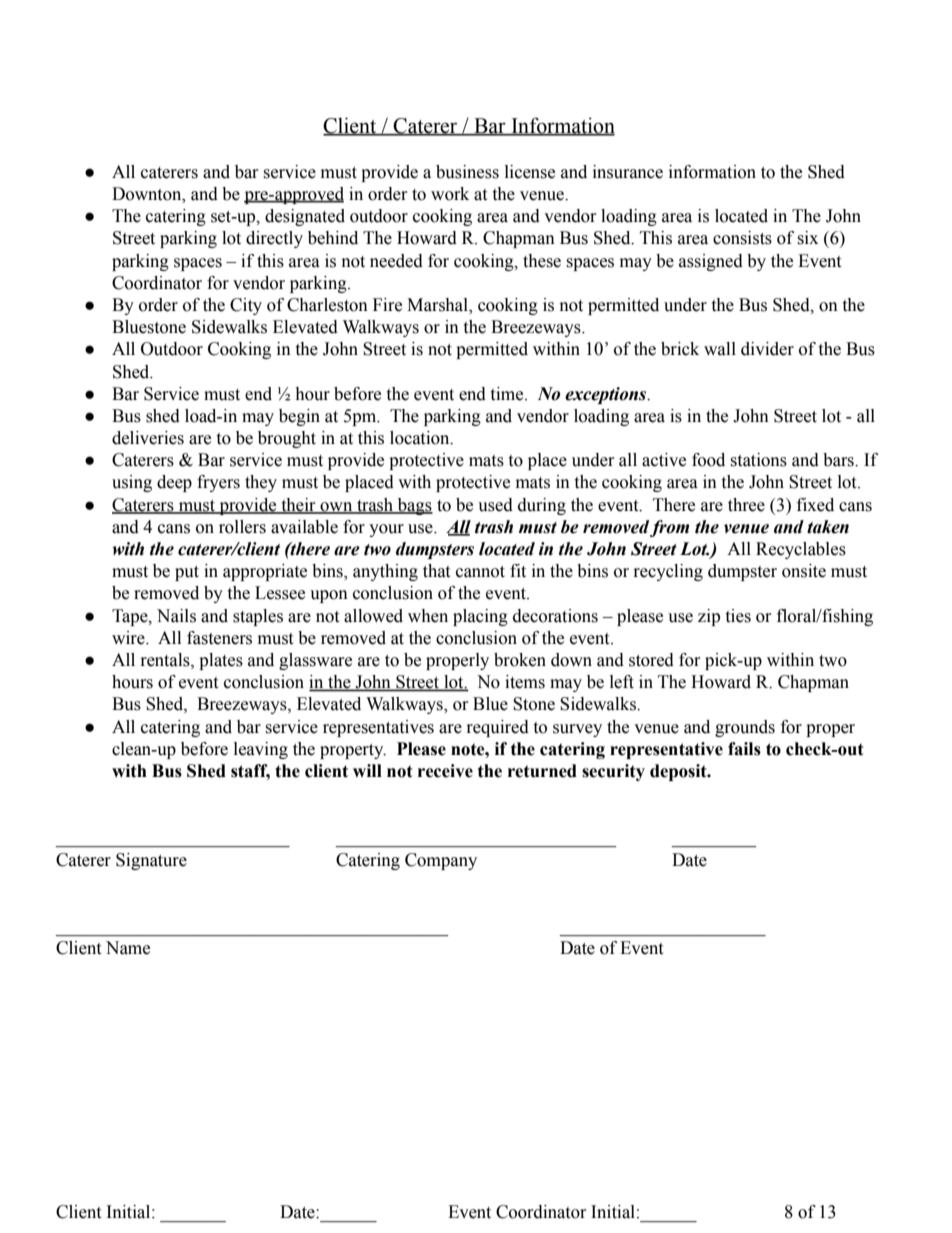  I want to click on plates, so click(221, 661).
